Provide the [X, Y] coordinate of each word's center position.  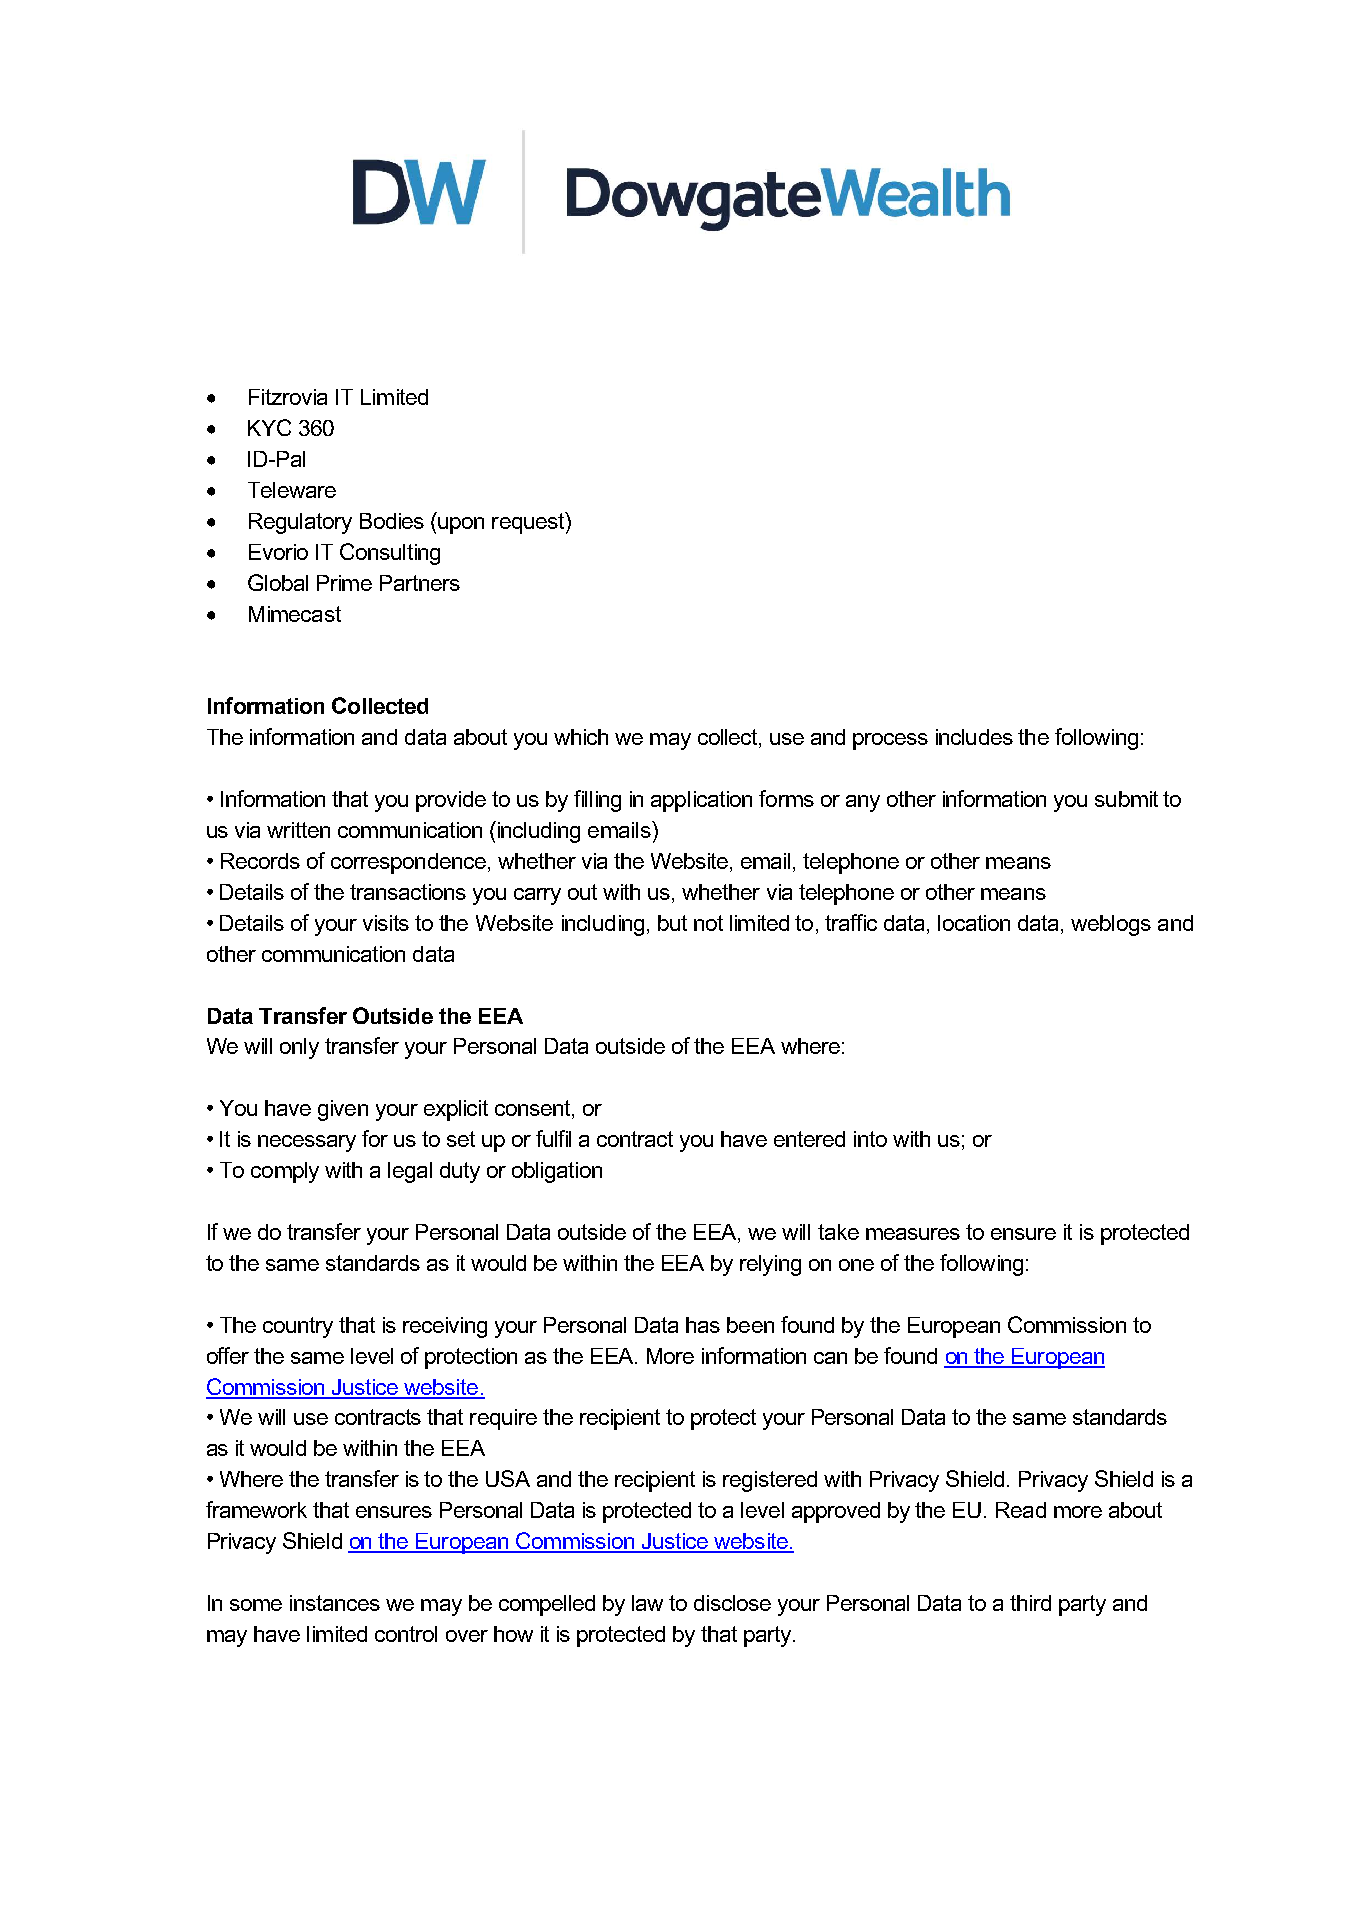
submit [1126, 799]
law [647, 1603]
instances [335, 1603]
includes [974, 737]
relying [770, 1265]
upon [461, 525]
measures [913, 1234]
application [701, 801]
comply [285, 1172]
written [298, 830]
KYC [269, 427]
